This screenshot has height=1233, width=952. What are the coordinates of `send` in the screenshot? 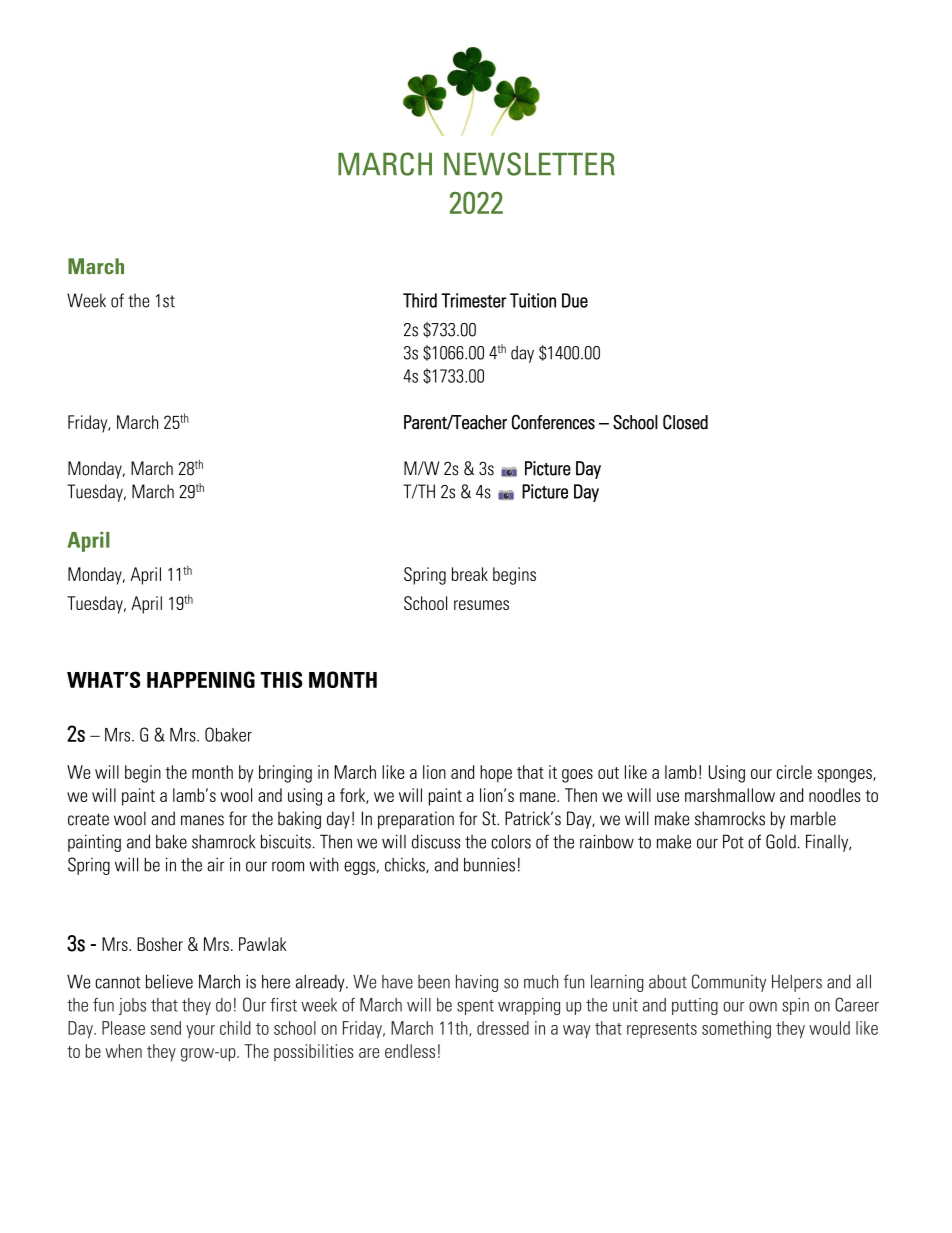 It's located at (165, 1028).
